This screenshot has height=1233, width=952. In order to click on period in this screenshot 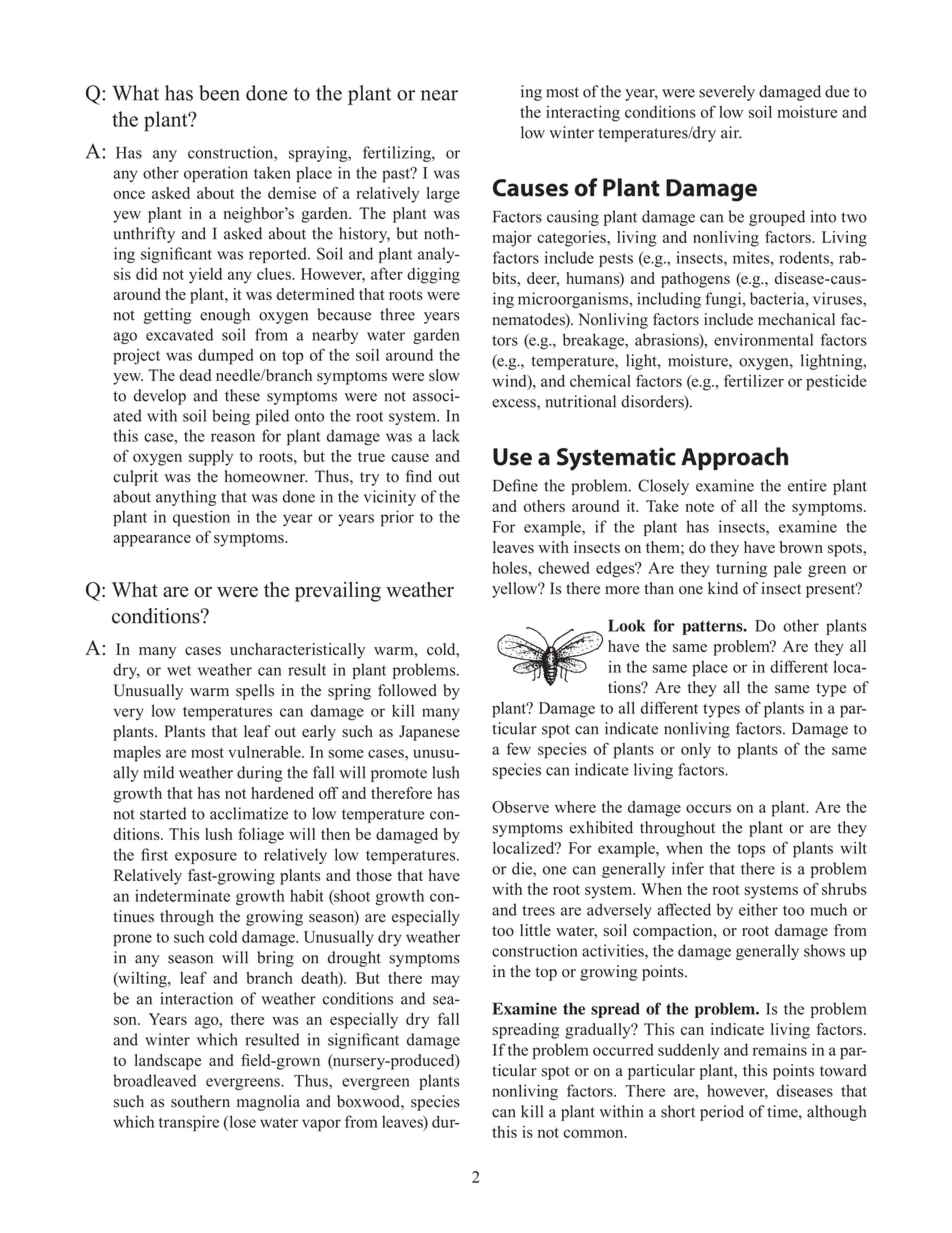, I will do `click(722, 1113)`.
